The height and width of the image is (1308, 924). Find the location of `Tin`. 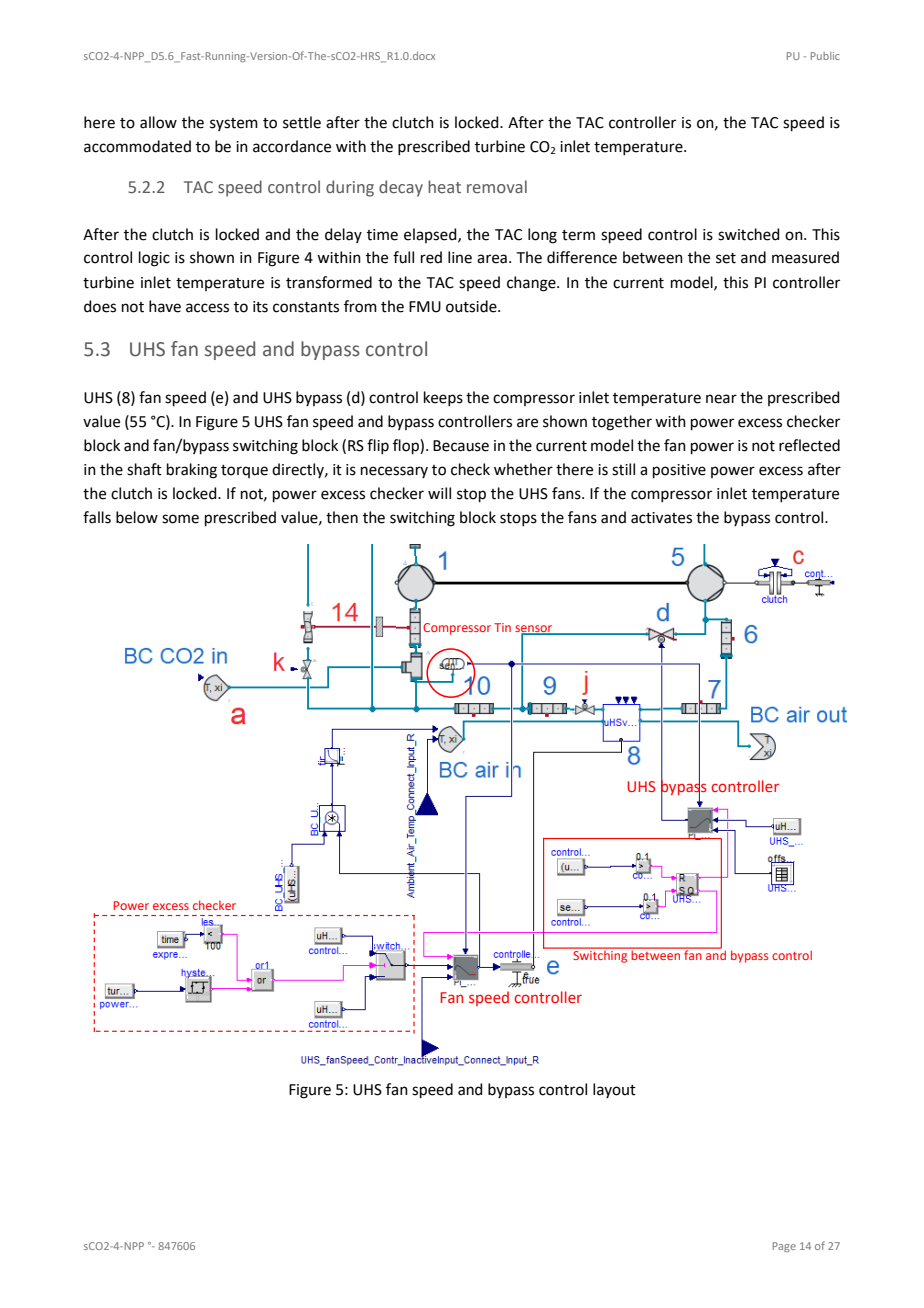

Tin is located at coordinates (502, 627).
